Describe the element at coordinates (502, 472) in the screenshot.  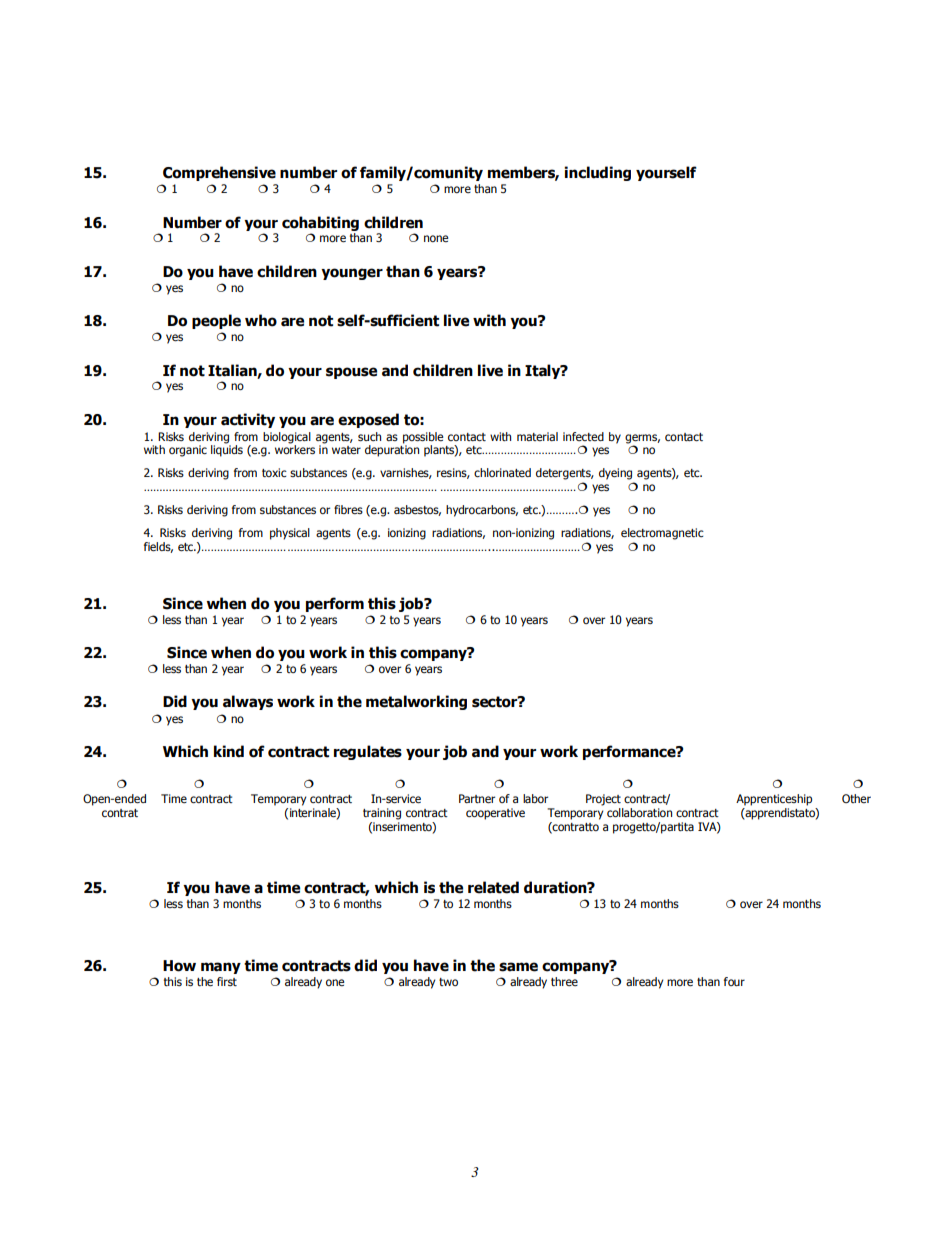
I see `chlorinated` at that location.
